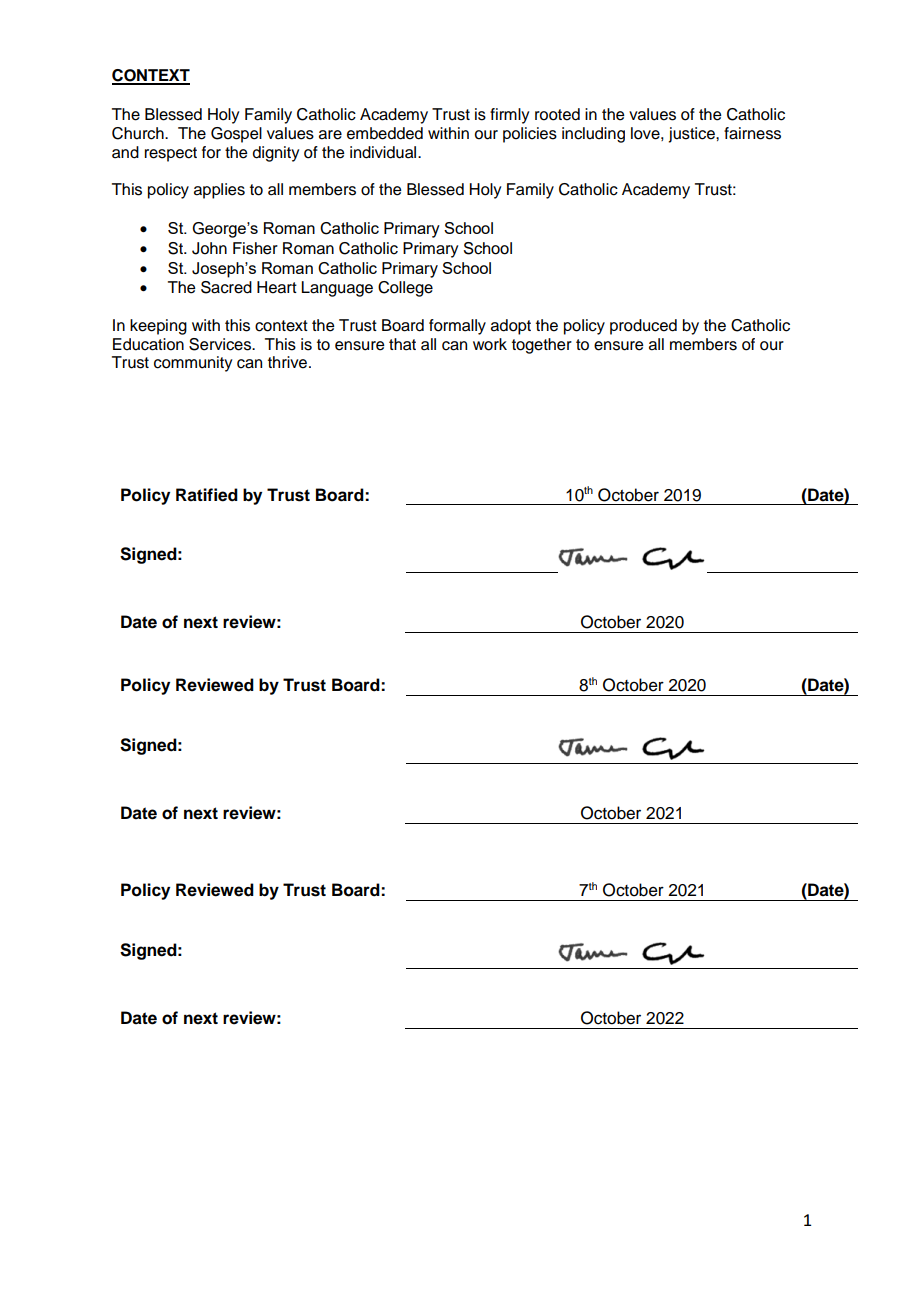 The image size is (924, 1309). I want to click on together, so click(542, 346).
